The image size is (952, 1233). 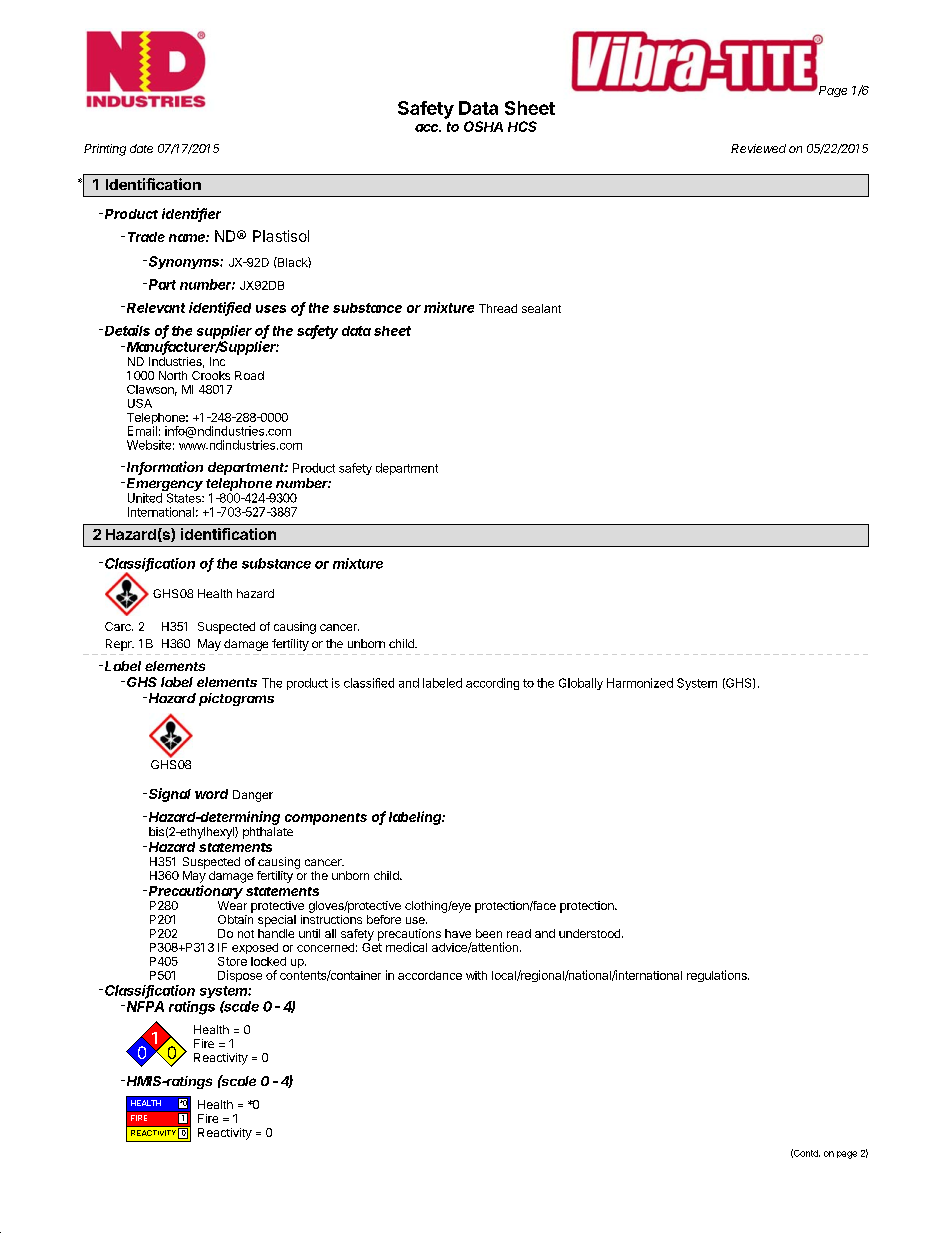 I want to click on Road, so click(x=249, y=375).
